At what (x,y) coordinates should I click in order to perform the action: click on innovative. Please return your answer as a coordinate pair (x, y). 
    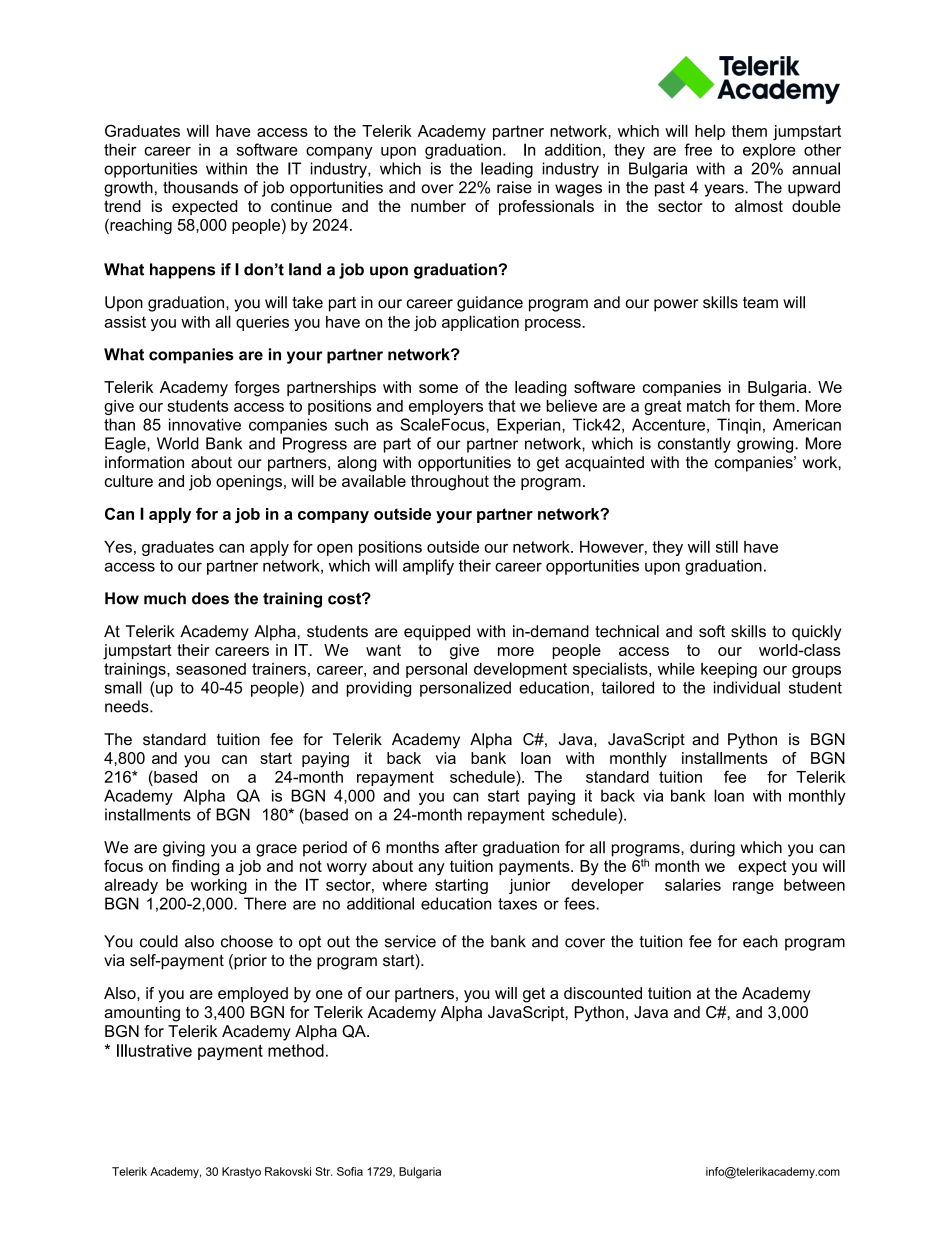
    Looking at the image, I should click on (205, 424).
